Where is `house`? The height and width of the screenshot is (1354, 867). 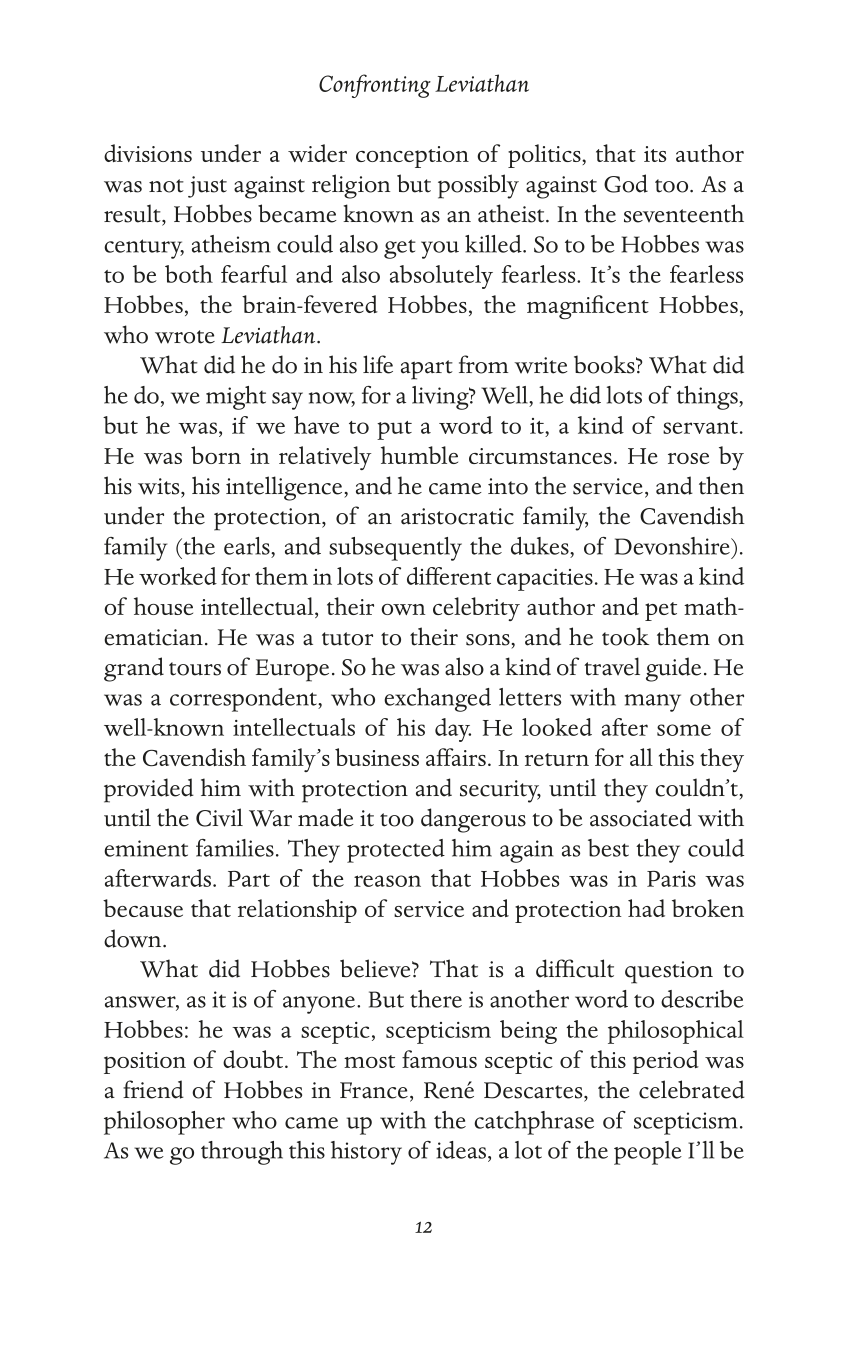
house is located at coordinates (163, 606).
